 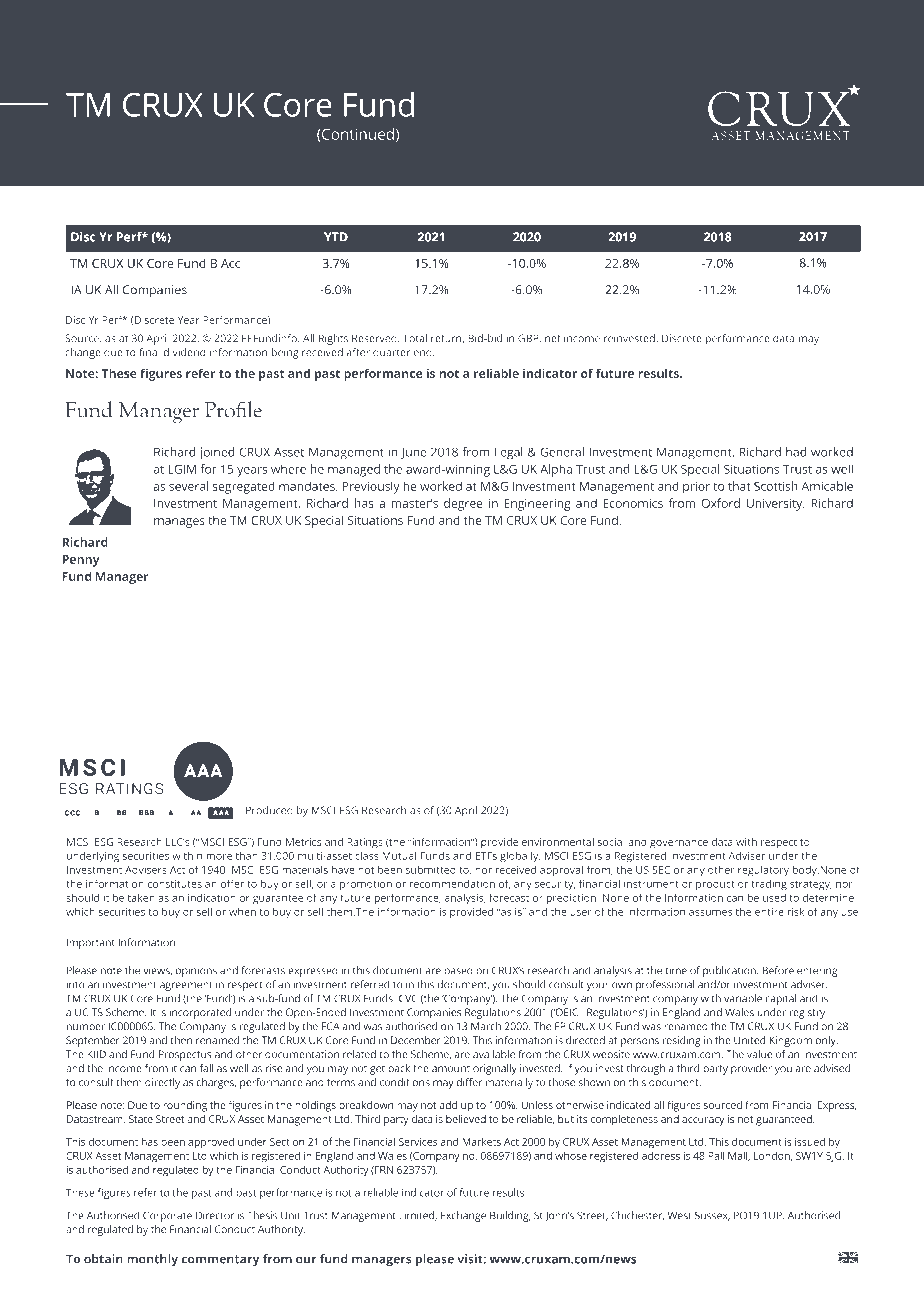 I want to click on degree, so click(x=463, y=504).
